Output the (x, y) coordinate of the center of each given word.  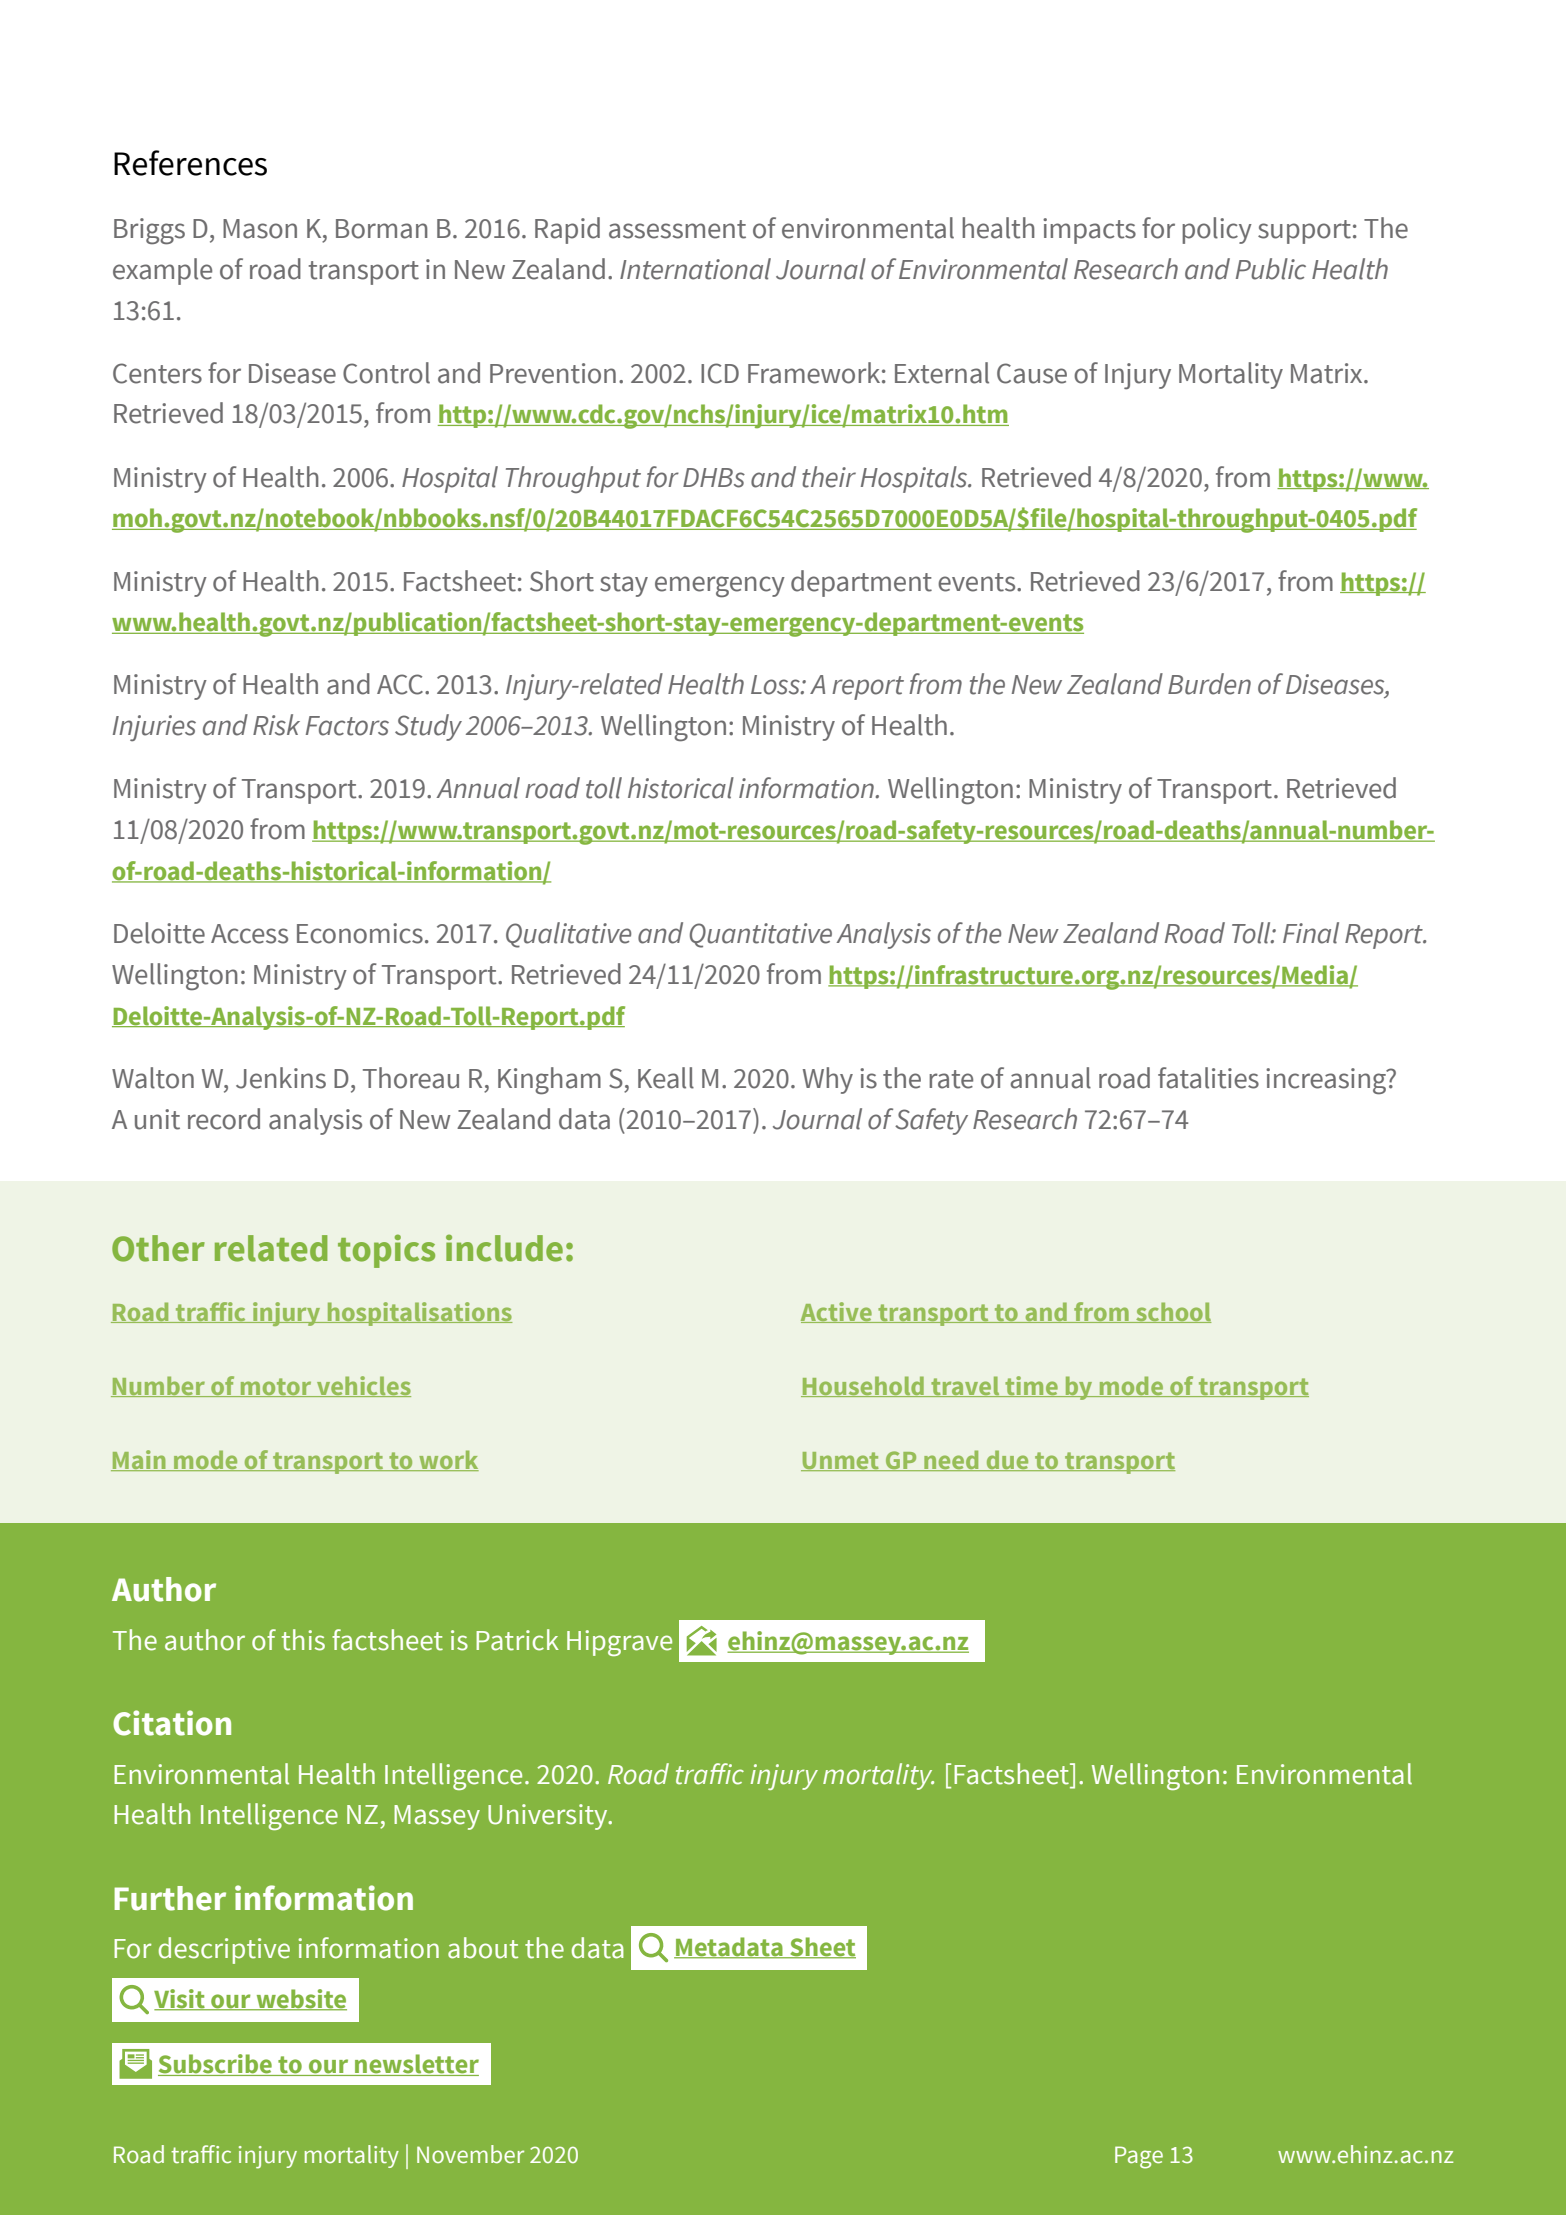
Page (1139, 2157)
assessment (677, 229)
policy (1217, 230)
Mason (260, 229)
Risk (276, 725)
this (303, 1640)
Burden (1209, 684)
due (1007, 1460)
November (470, 2154)
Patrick (517, 1640)
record (224, 1119)
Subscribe (216, 2065)
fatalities (1208, 1078)
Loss (776, 685)
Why (828, 1080)
